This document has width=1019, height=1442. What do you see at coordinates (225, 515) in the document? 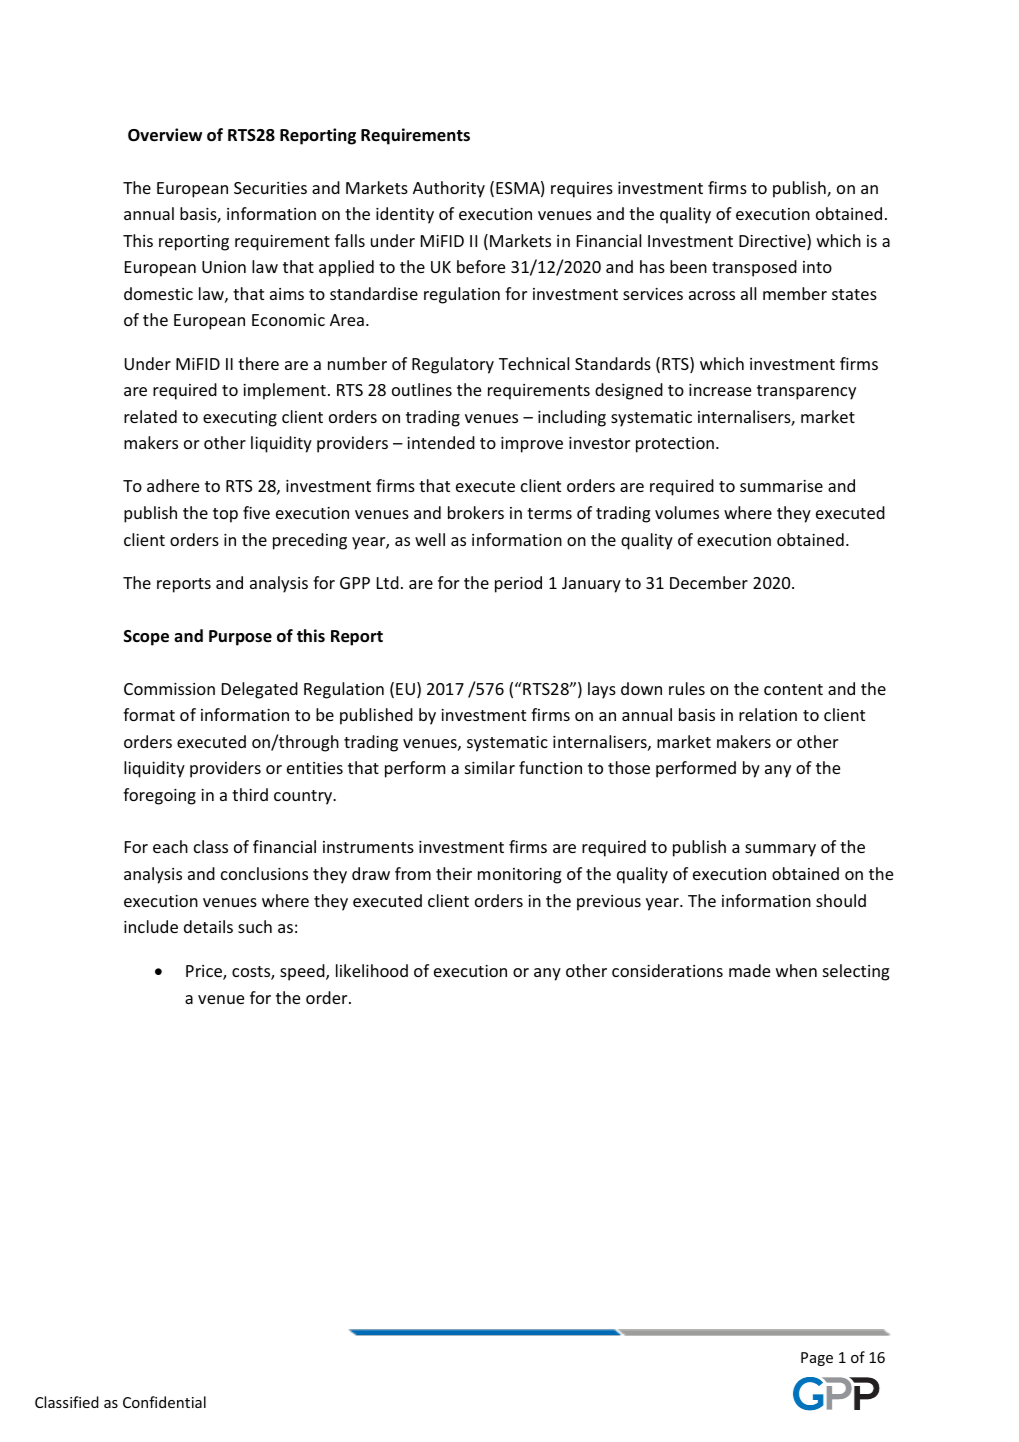
I see `top` at bounding box center [225, 515].
